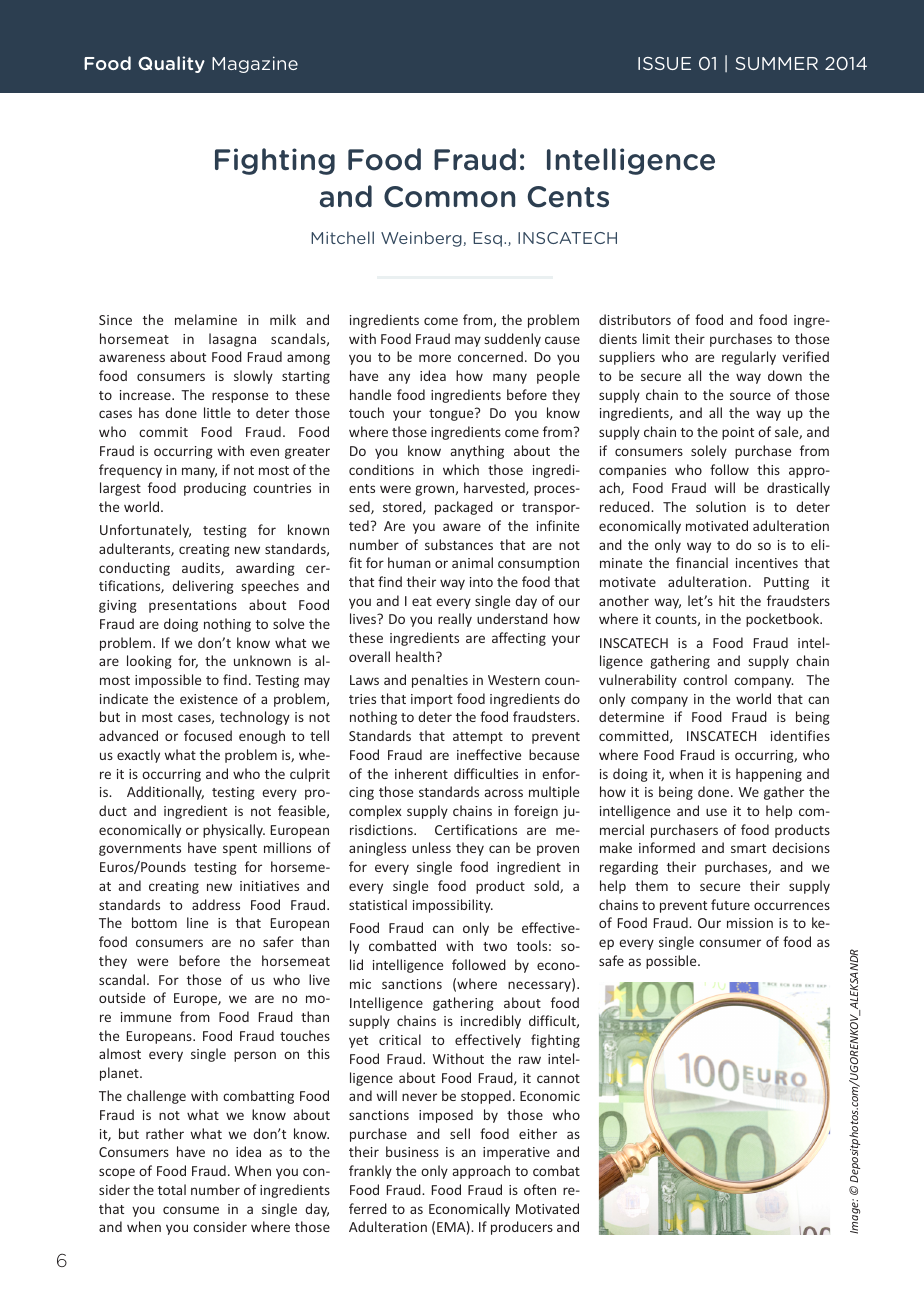  I want to click on smart, so click(748, 848).
